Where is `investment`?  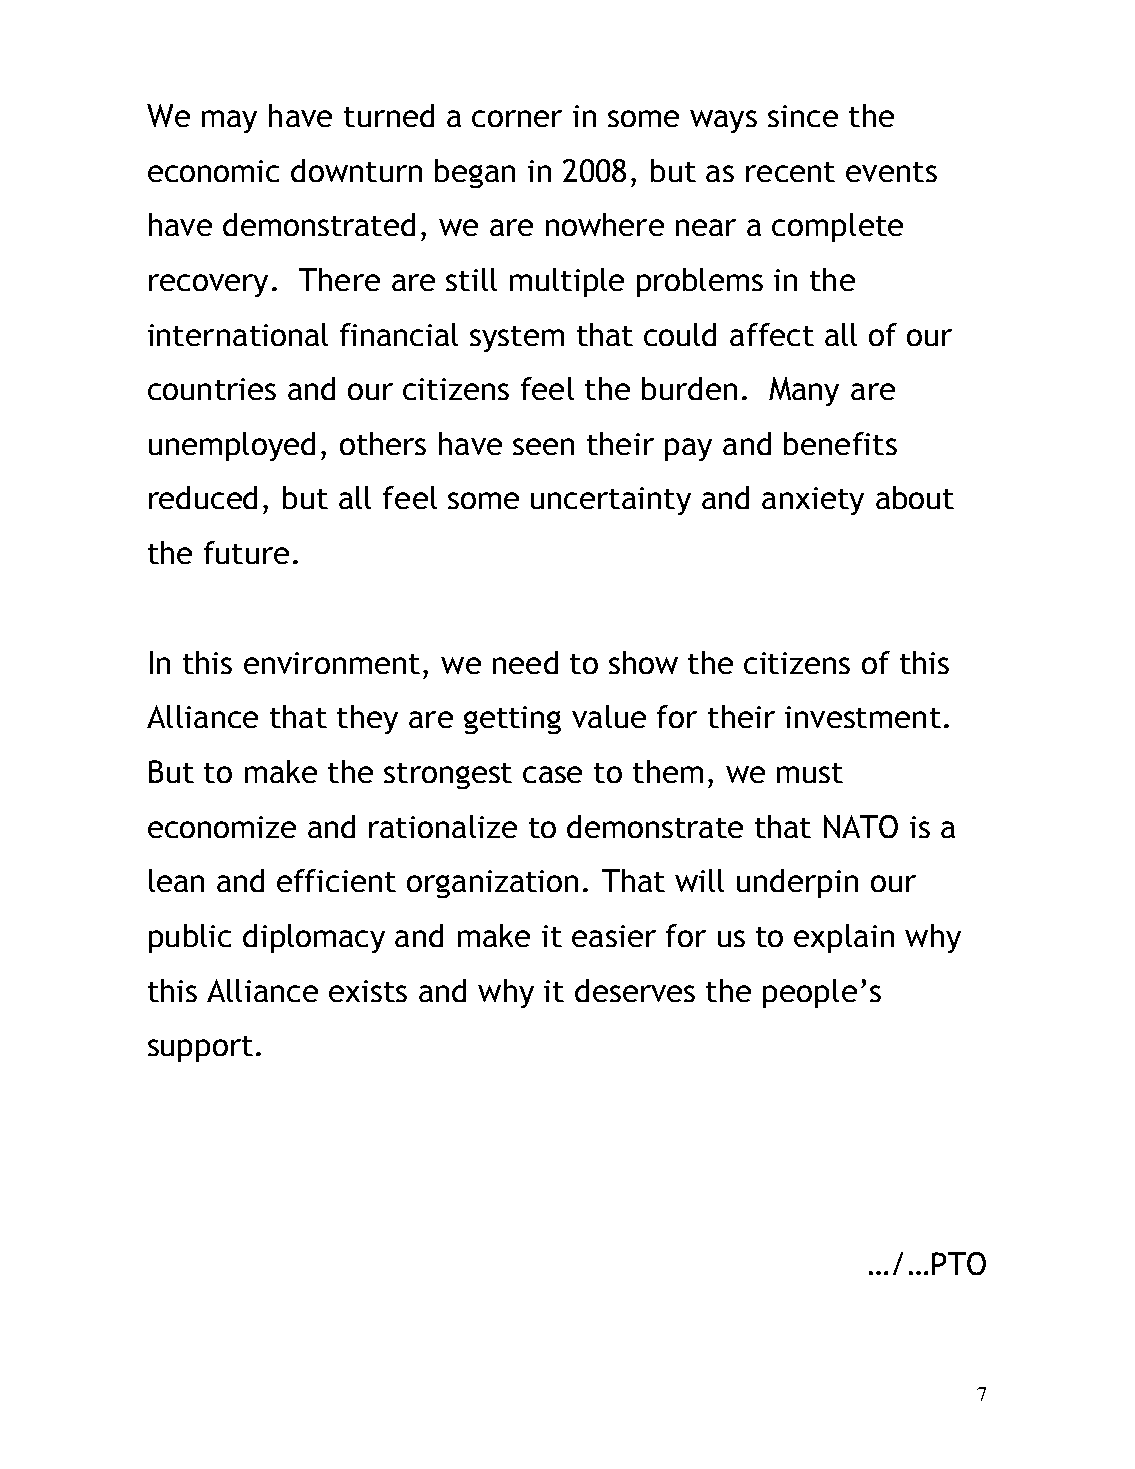 investment is located at coordinates (863, 717).
